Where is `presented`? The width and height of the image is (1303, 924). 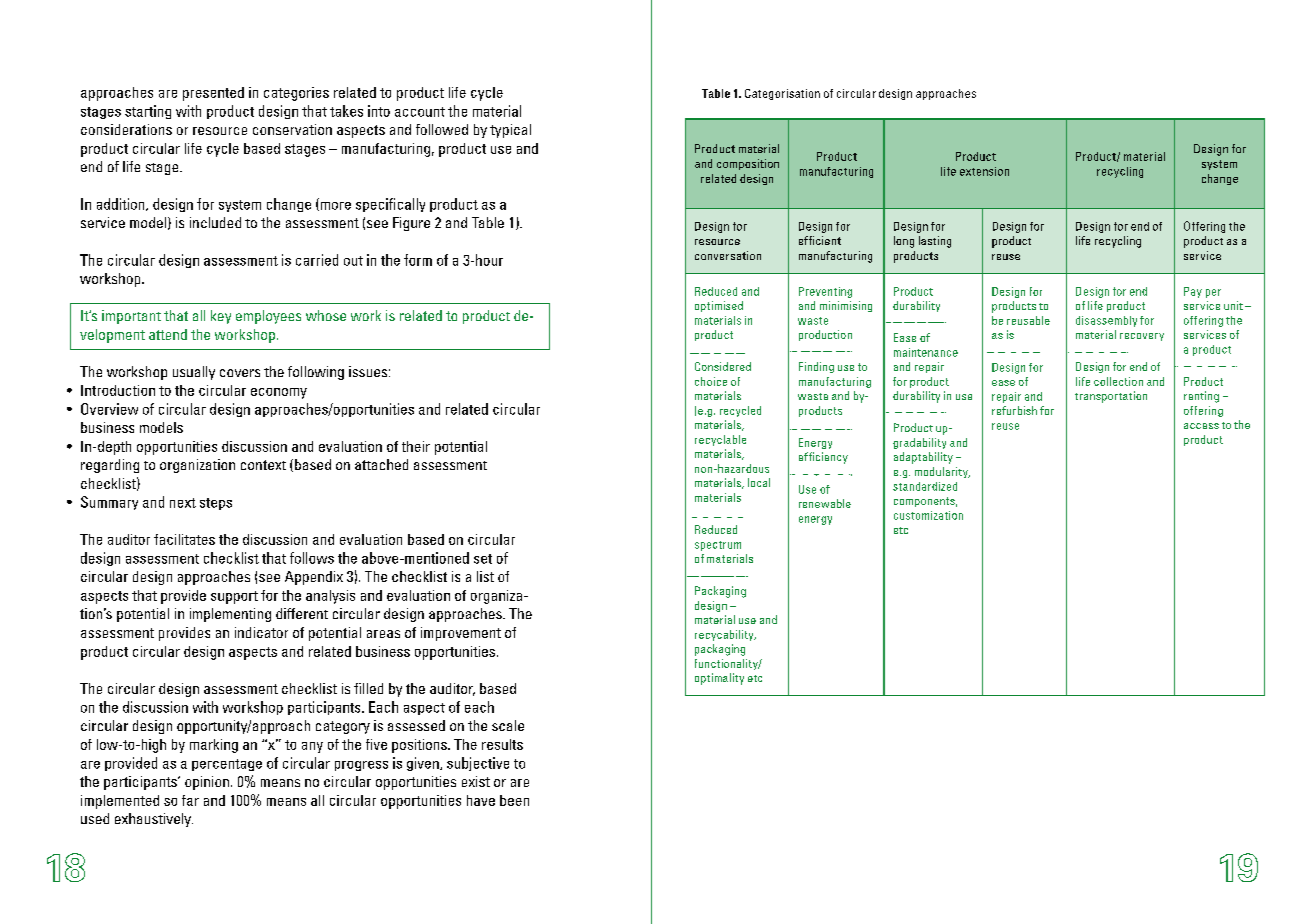
presented is located at coordinates (213, 94).
